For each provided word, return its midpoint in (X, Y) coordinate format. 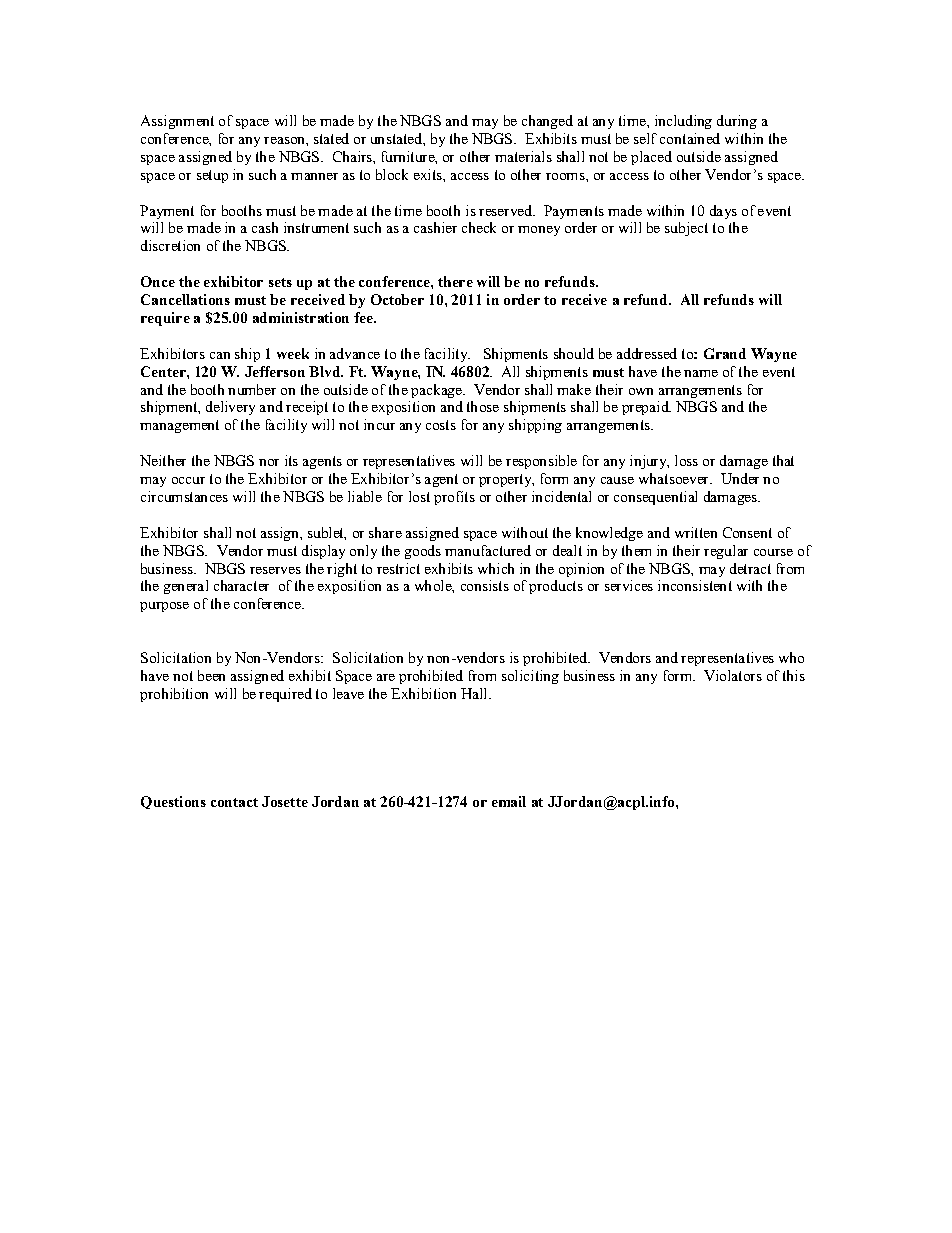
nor (269, 462)
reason (285, 140)
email (509, 801)
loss (686, 460)
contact (234, 802)
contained (690, 138)
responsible (541, 462)
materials (523, 156)
